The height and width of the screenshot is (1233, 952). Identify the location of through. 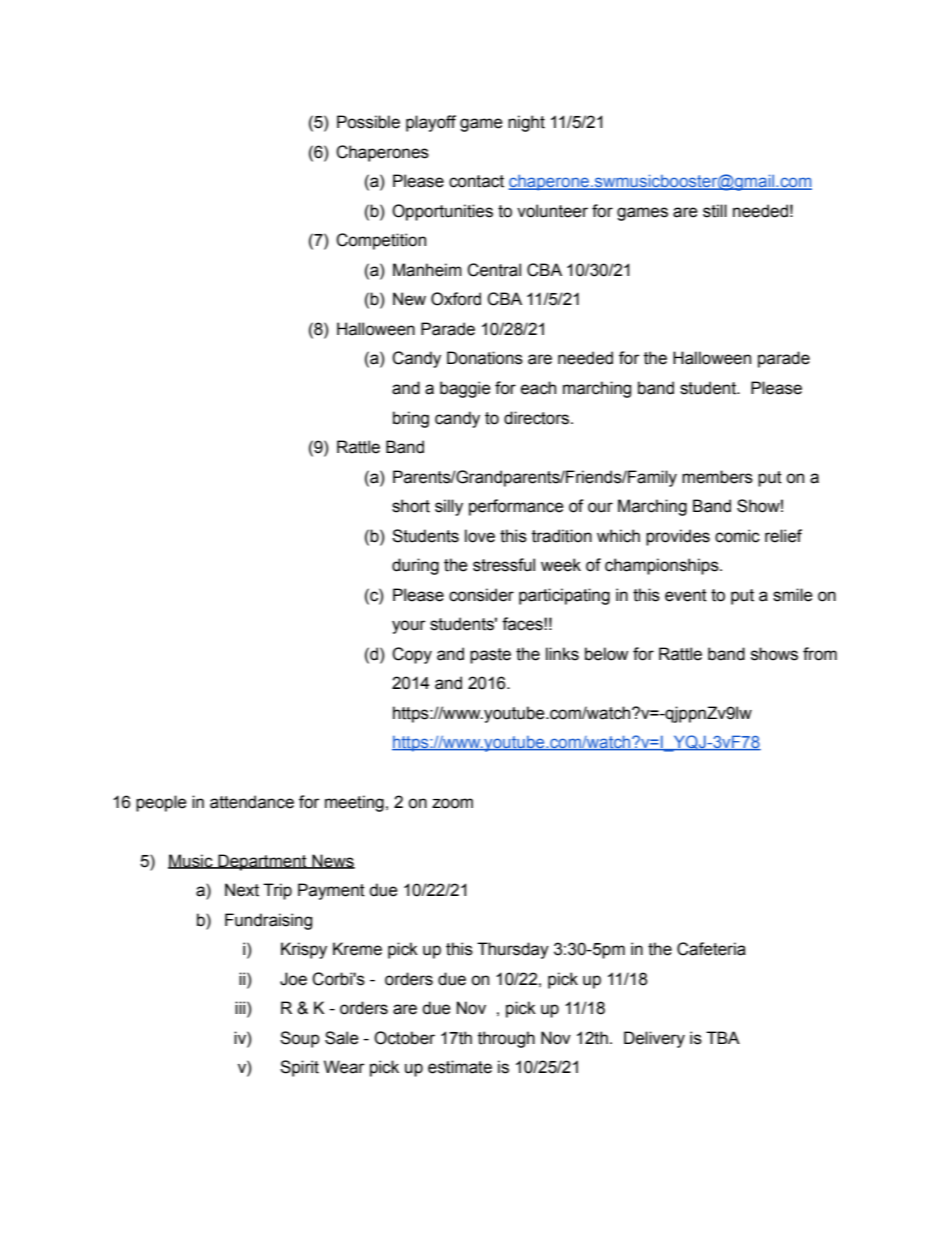
(506, 1039).
